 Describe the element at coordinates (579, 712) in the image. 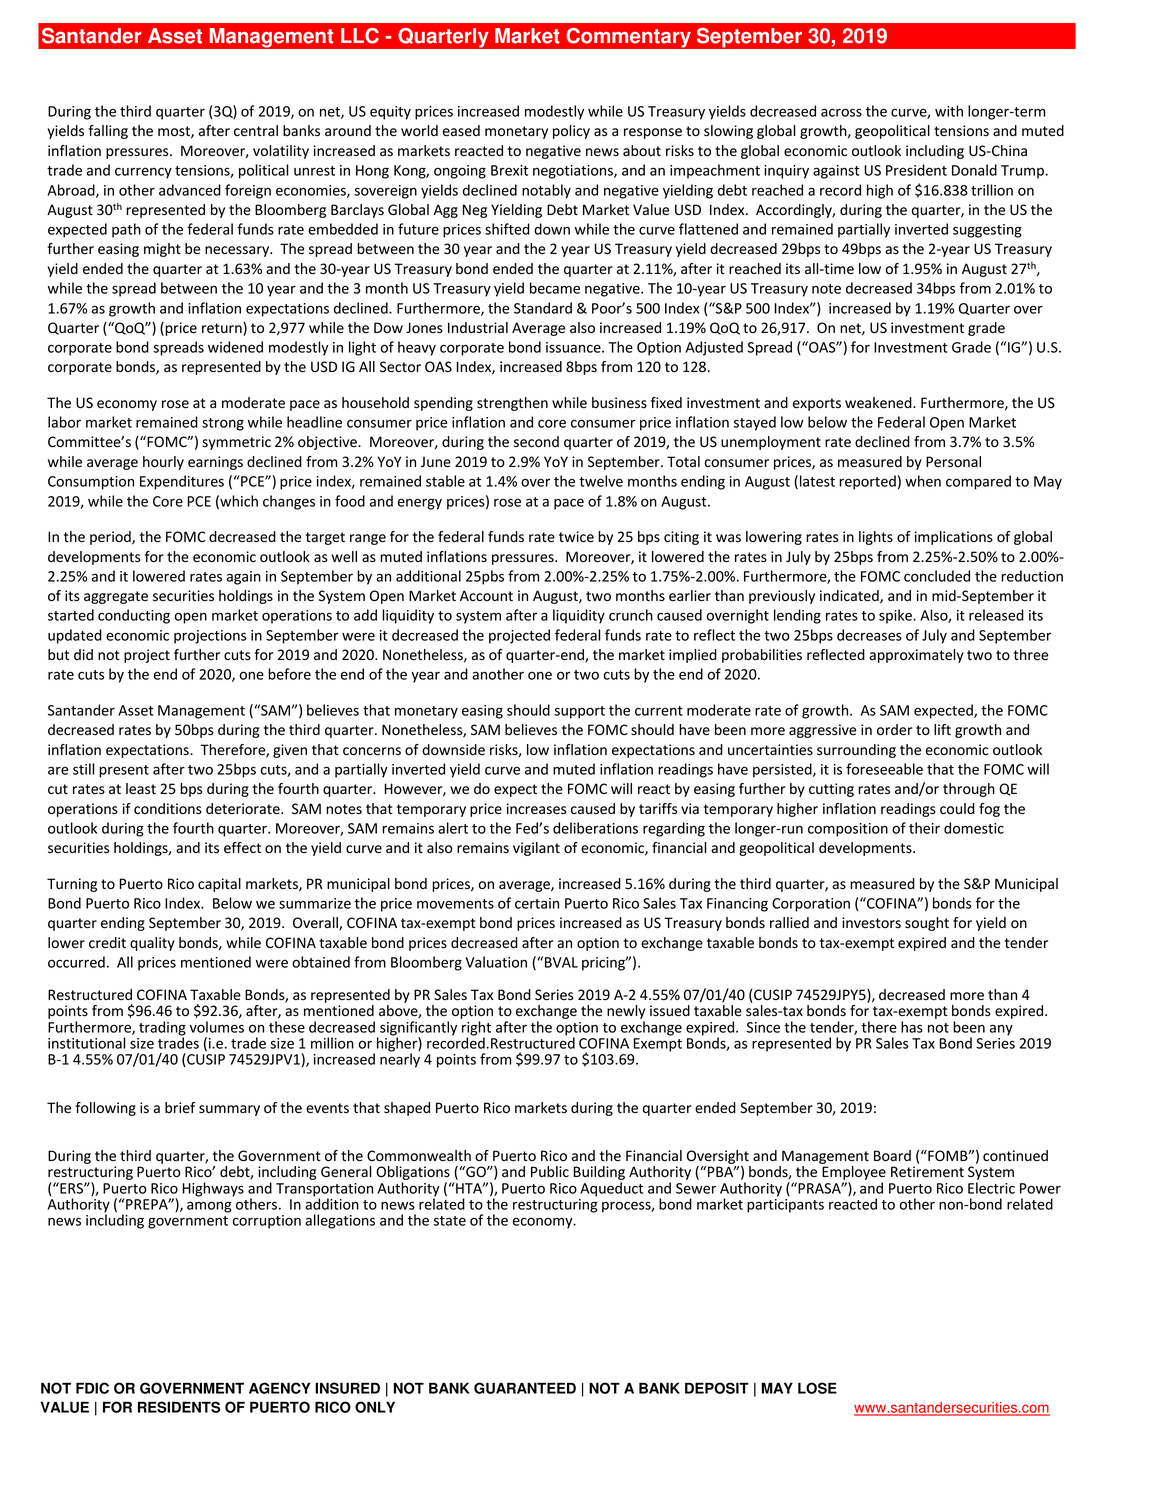

I see `support` at that location.
